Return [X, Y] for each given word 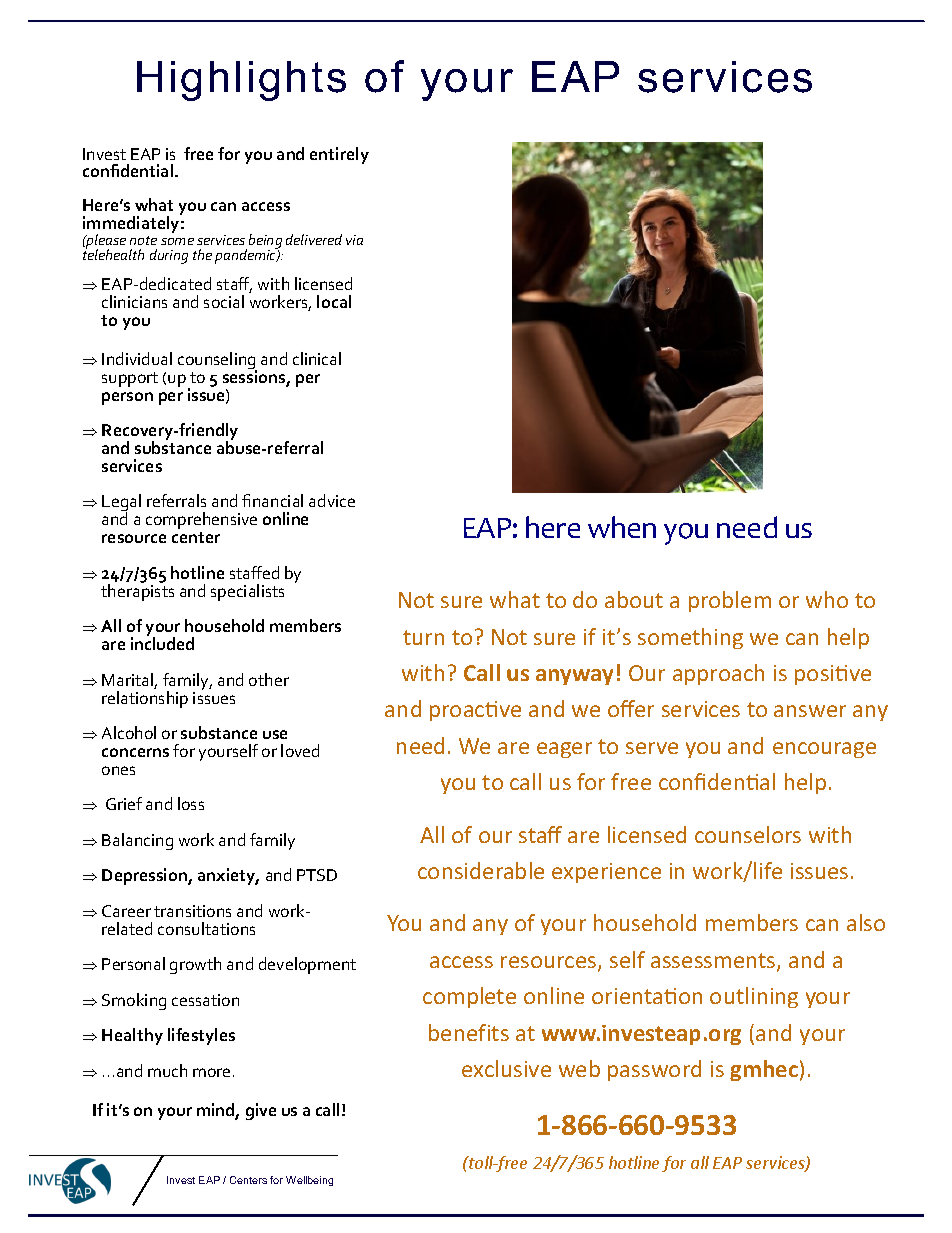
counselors [748, 834]
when [622, 527]
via [354, 240]
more [211, 1072]
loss [191, 803]
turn [423, 637]
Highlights [241, 81]
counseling [217, 362]
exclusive [506, 1068]
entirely [339, 155]
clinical [317, 358]
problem [730, 601]
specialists [247, 592]
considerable [481, 870]
